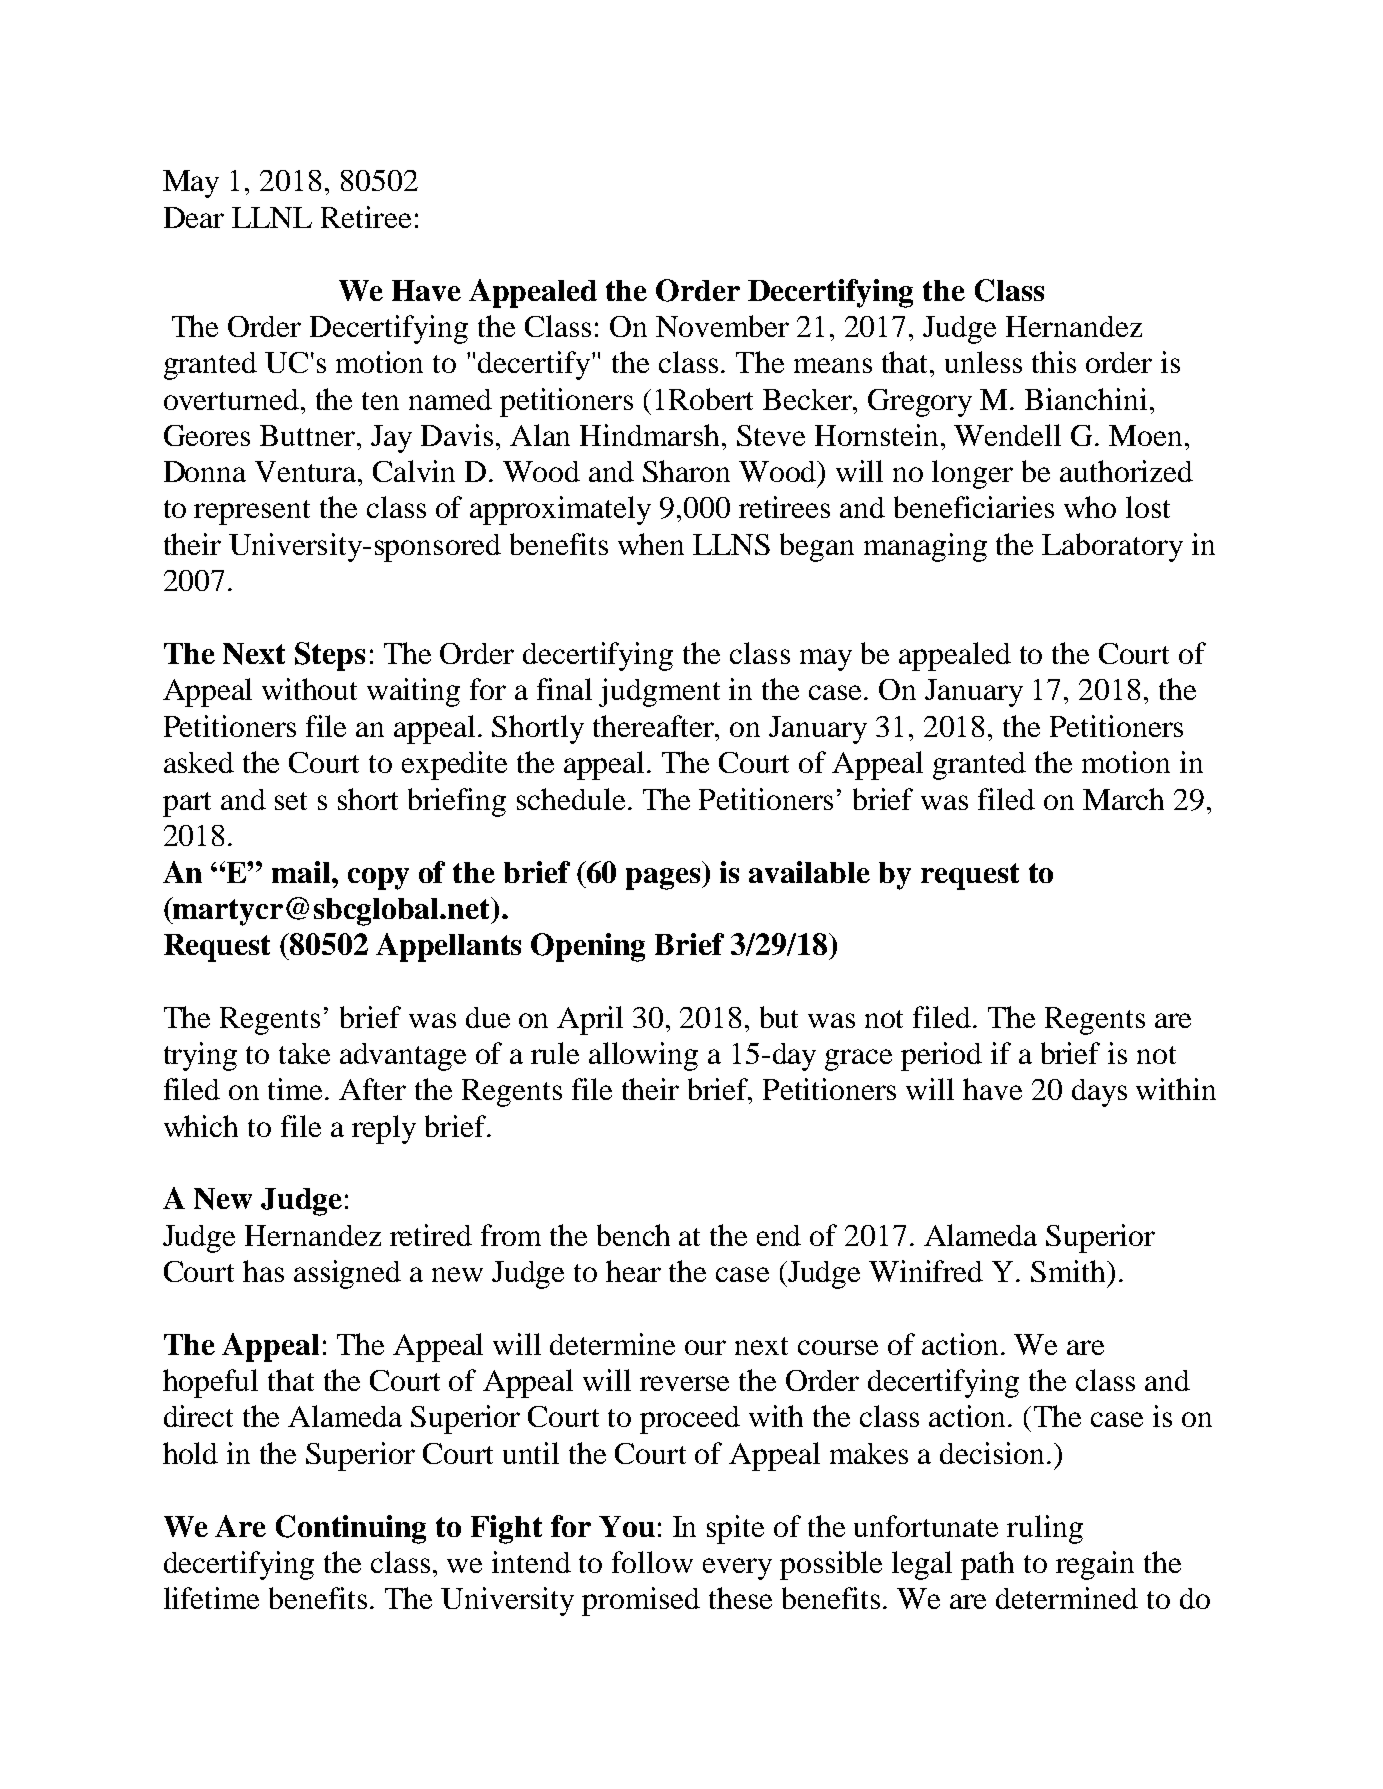  I want to click on March, so click(1123, 799).
